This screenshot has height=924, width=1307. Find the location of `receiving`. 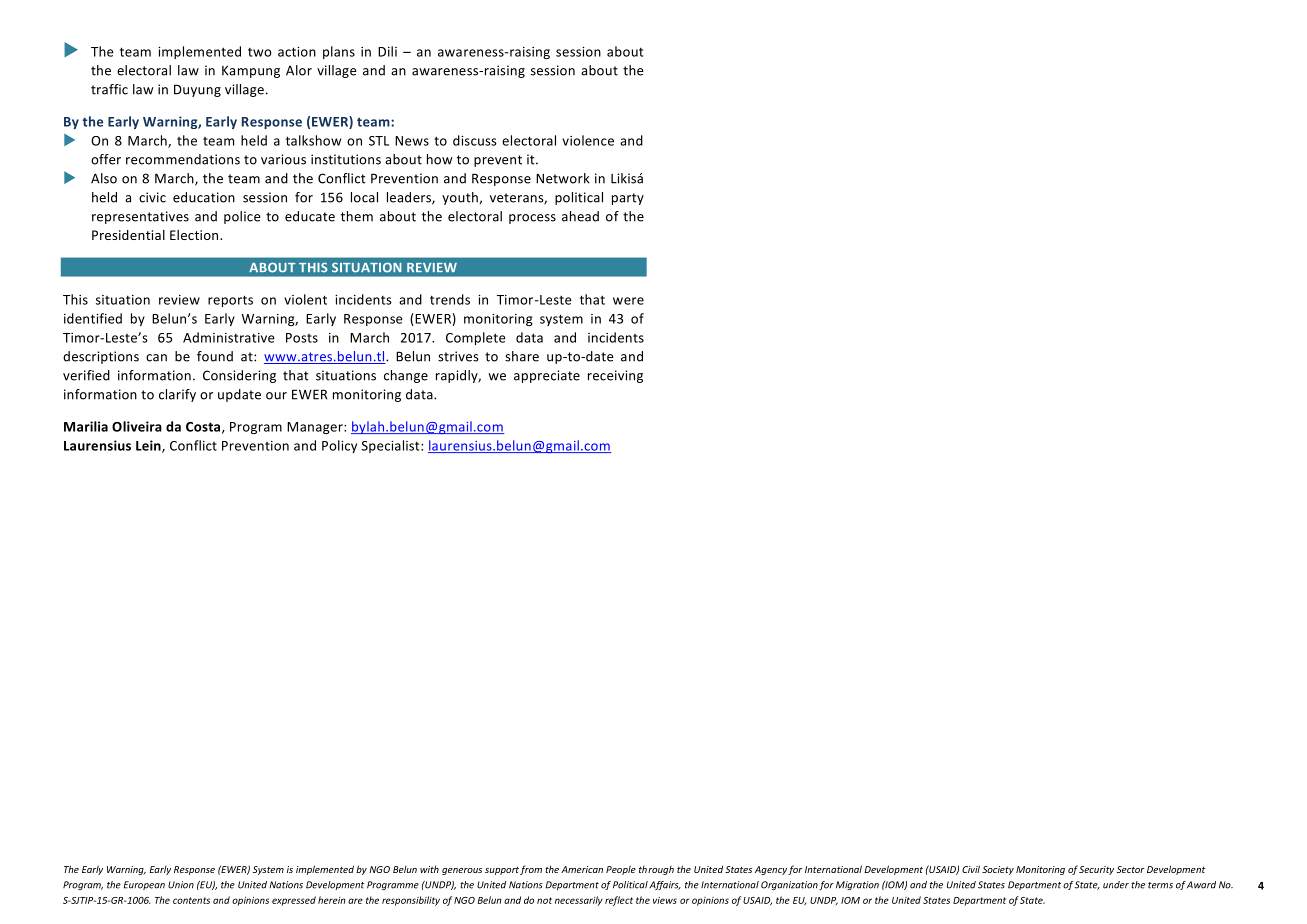

receiving is located at coordinates (615, 376).
